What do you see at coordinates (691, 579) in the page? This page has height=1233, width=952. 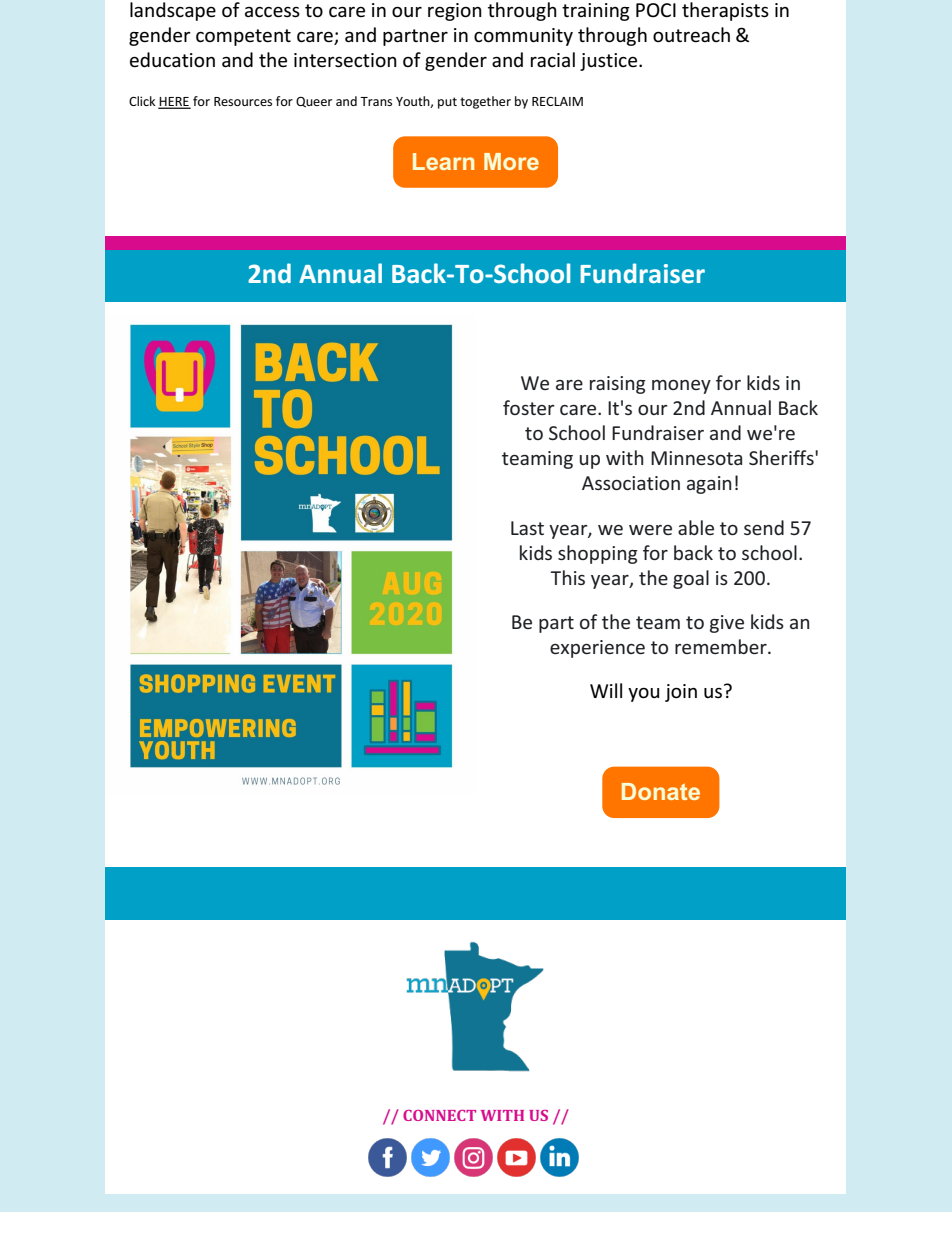 I see `goal` at bounding box center [691, 579].
